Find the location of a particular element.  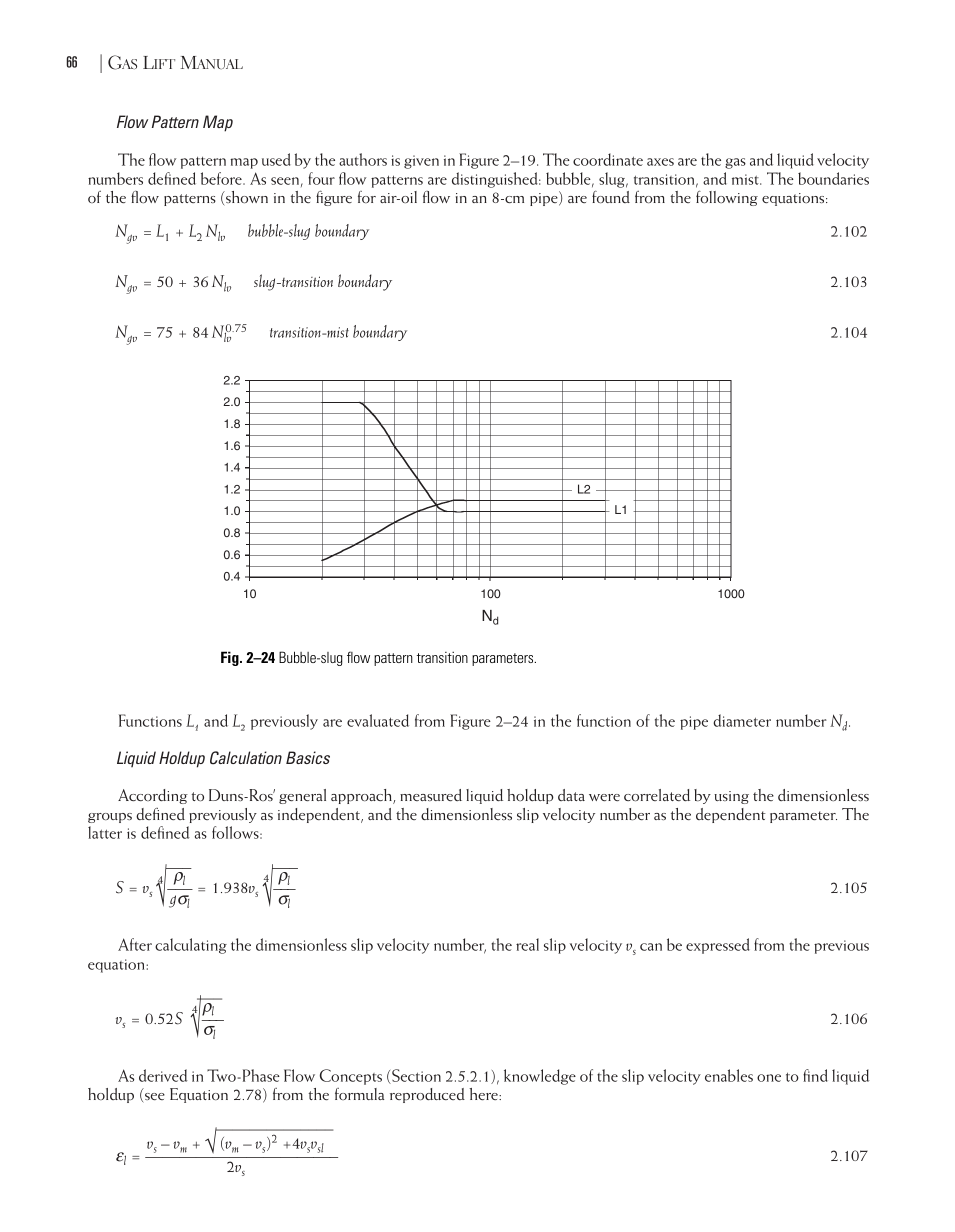

evaluated is located at coordinates (378, 720).
